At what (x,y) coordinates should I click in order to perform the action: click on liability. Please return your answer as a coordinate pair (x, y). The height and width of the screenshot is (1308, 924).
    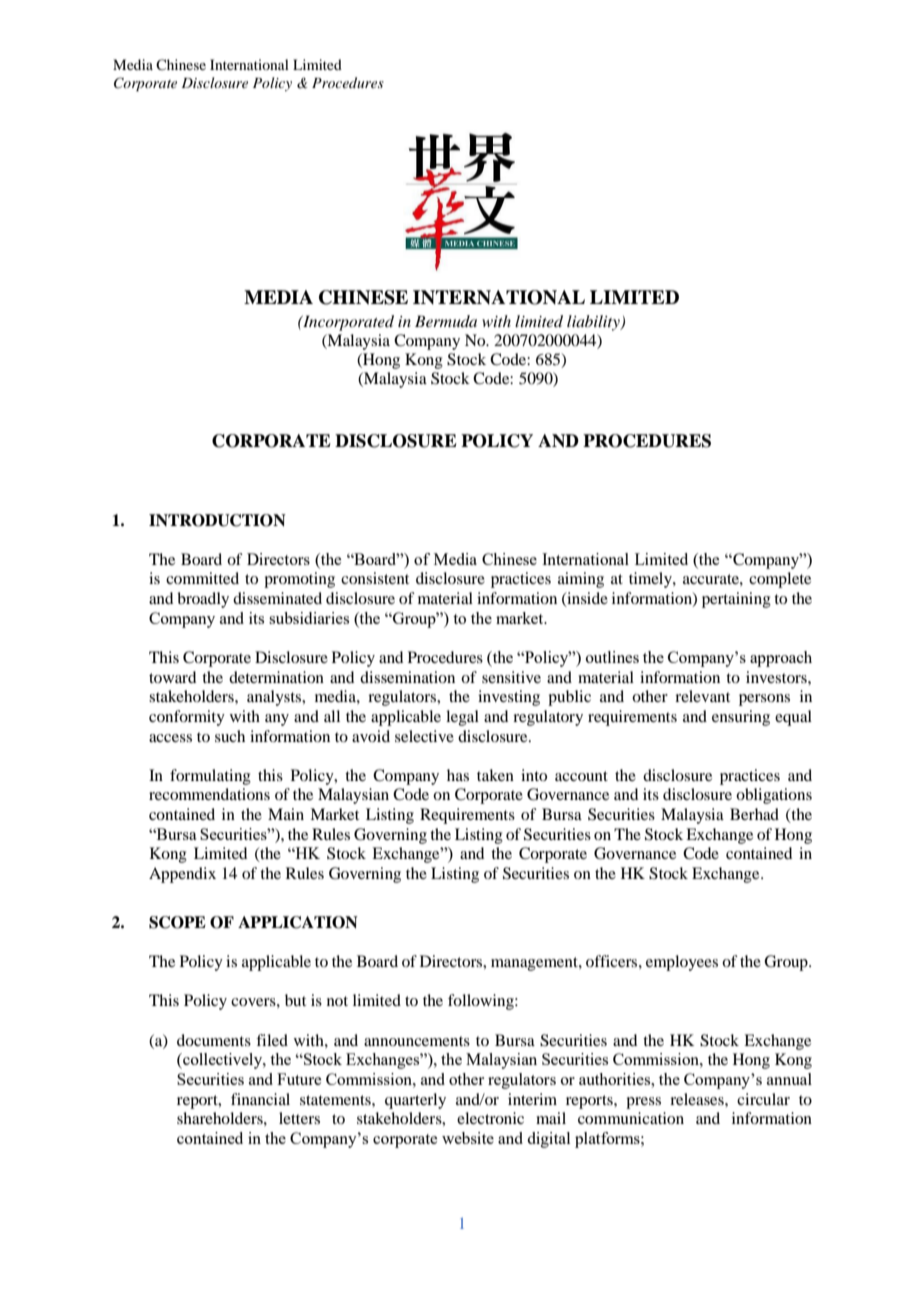
    Looking at the image, I should click on (594, 323).
